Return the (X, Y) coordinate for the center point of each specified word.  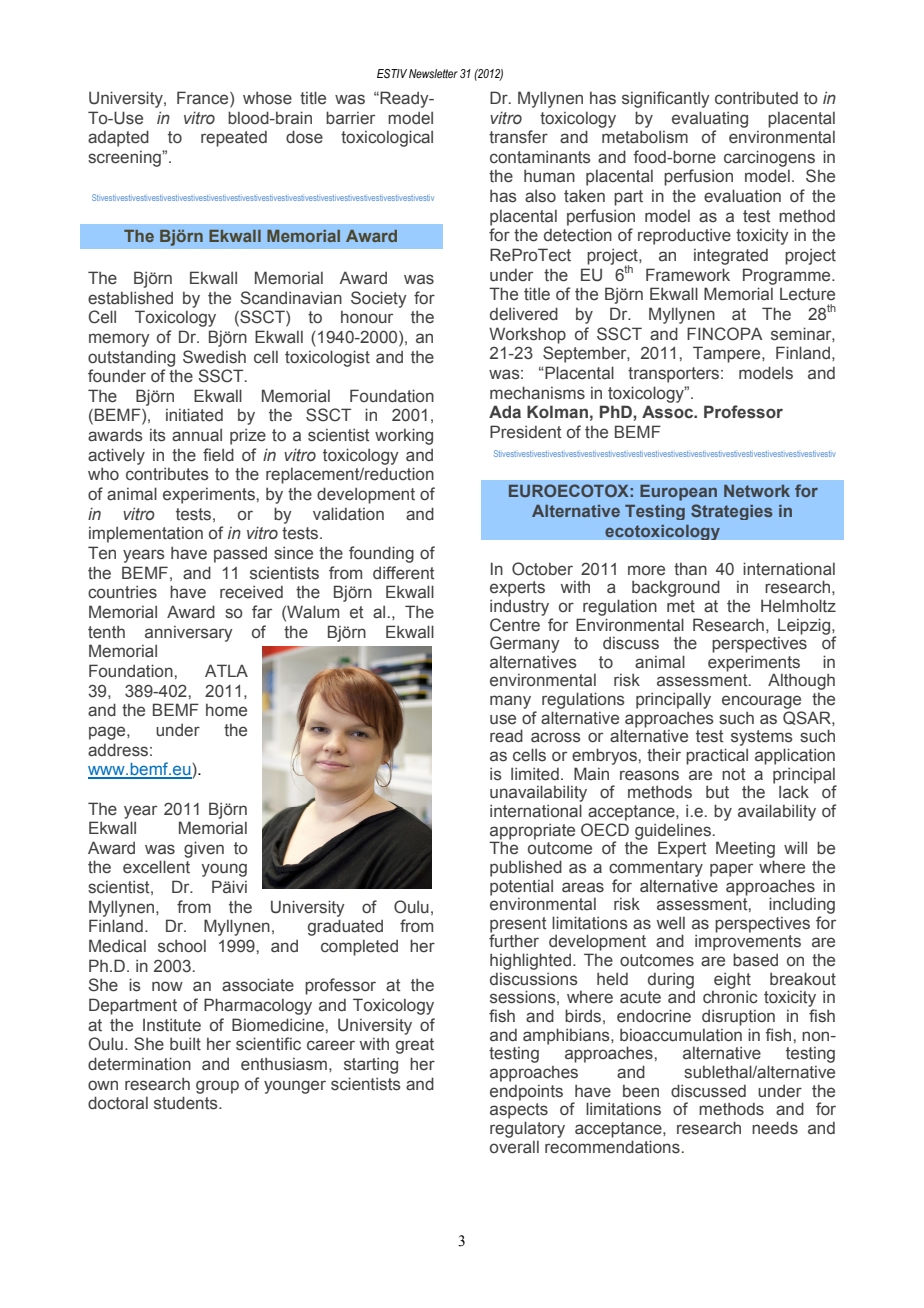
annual (197, 435)
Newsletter (433, 73)
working (404, 436)
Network (757, 491)
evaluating (710, 119)
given (204, 849)
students (187, 1103)
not (734, 774)
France (204, 99)
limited (535, 774)
